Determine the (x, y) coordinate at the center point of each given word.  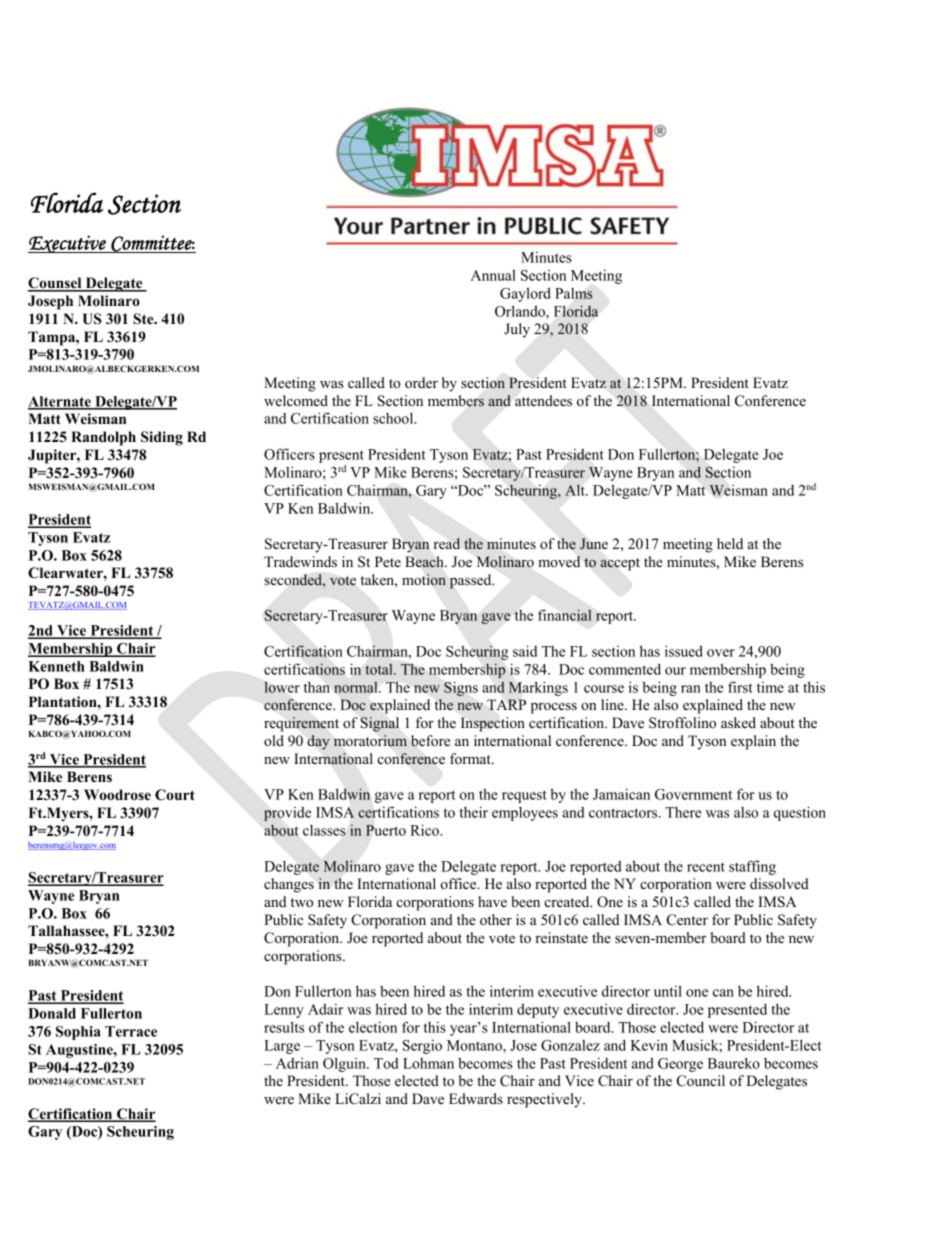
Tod (386, 1063)
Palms (574, 293)
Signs (461, 688)
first (740, 687)
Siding (162, 438)
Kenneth (57, 666)
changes (289, 885)
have (492, 901)
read (447, 543)
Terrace (131, 1031)
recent (706, 867)
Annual (493, 275)
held (730, 543)
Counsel (56, 284)
